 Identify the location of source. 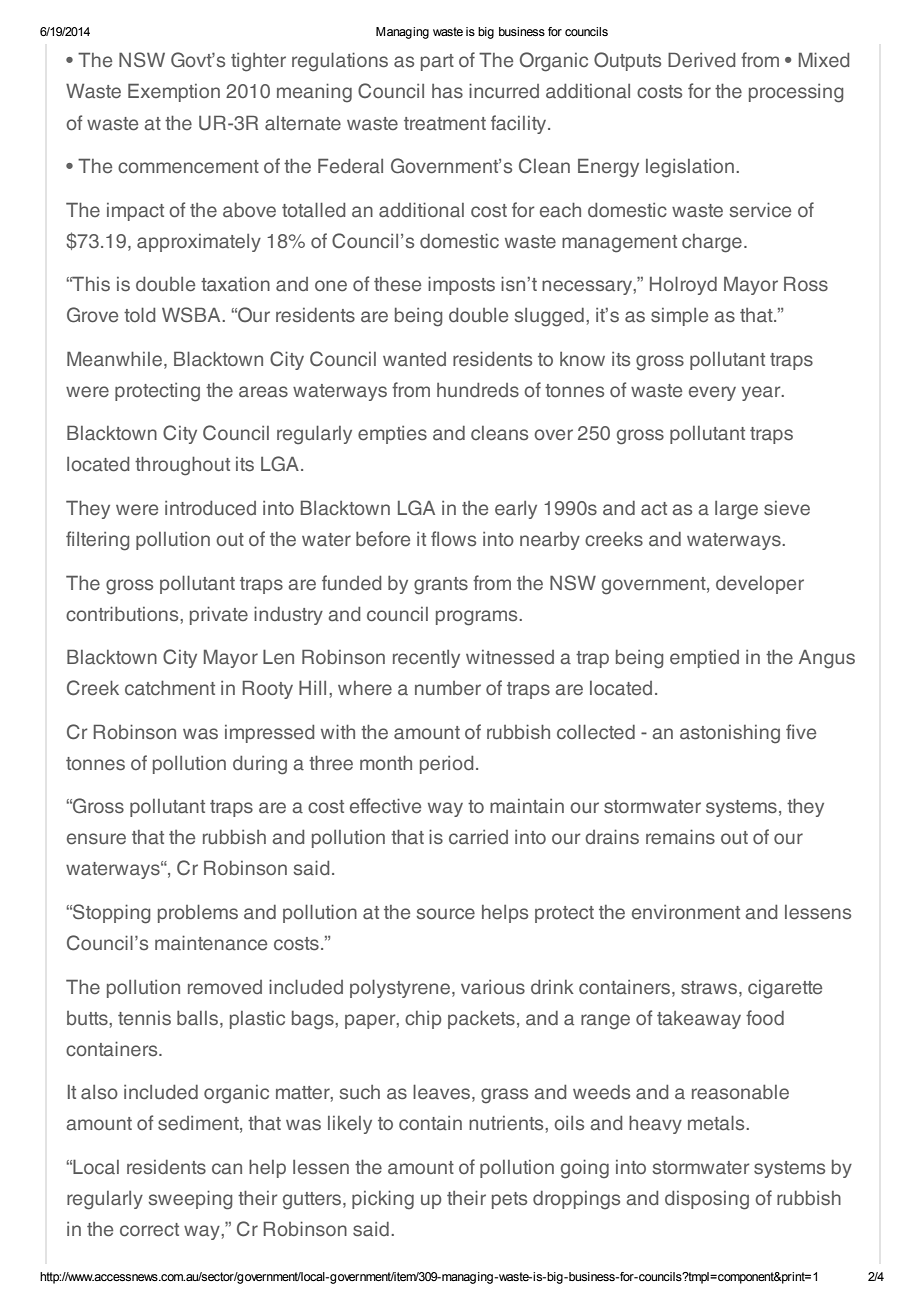
(446, 913).
